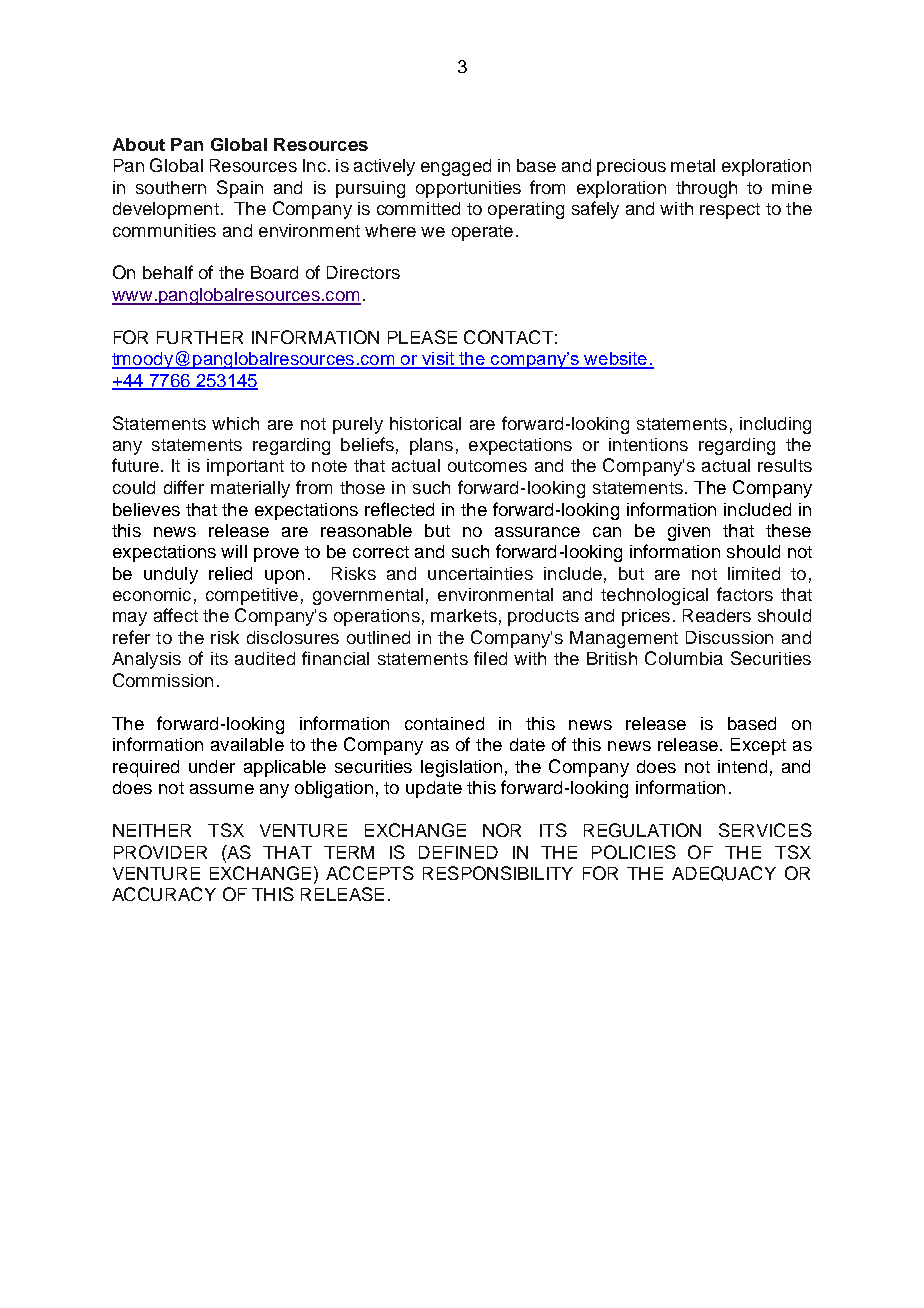 The height and width of the screenshot is (1308, 924). What do you see at coordinates (160, 852) in the screenshot?
I see `PROVIDER` at bounding box center [160, 852].
